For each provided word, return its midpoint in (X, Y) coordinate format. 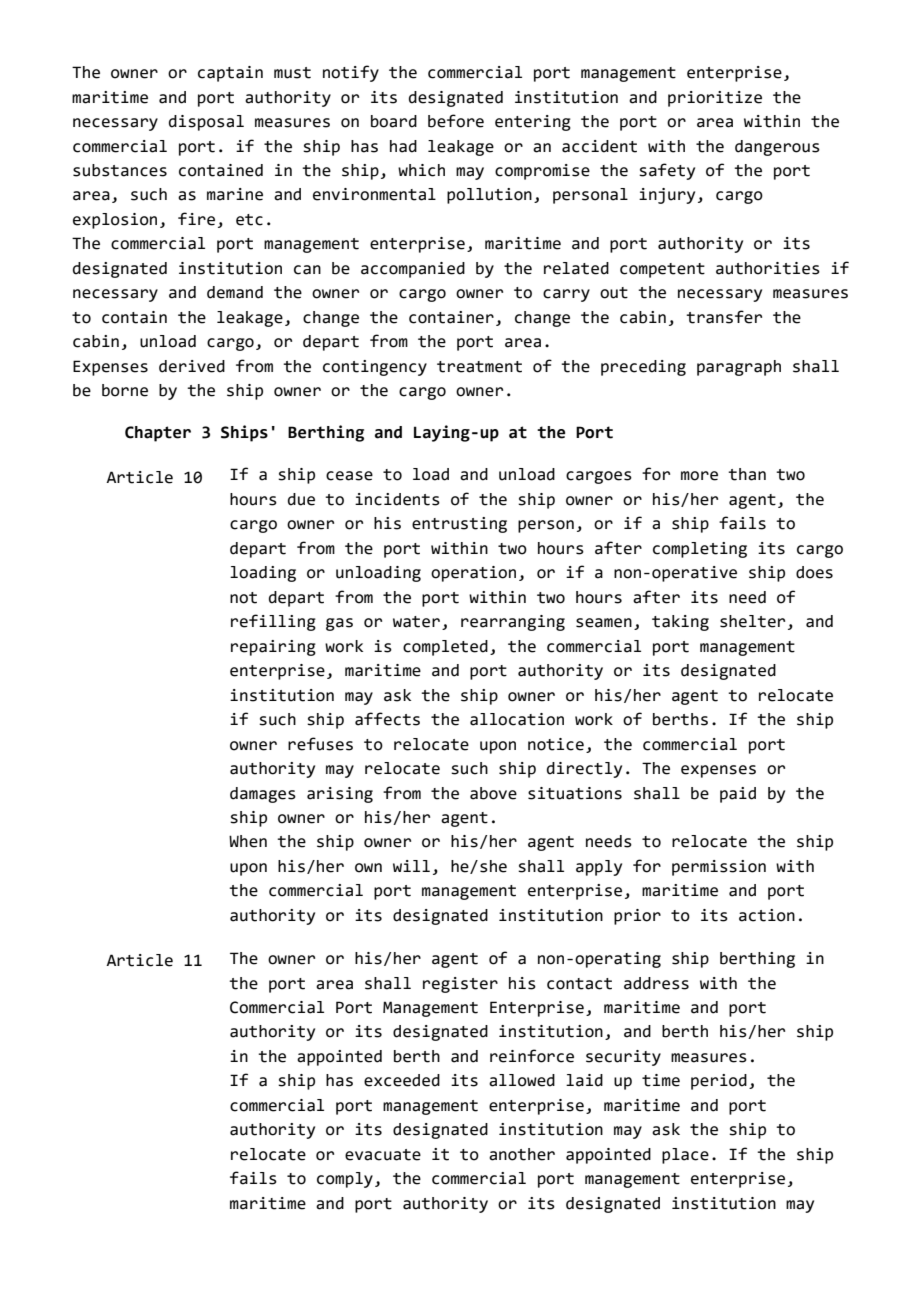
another (522, 1154)
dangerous (777, 148)
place (685, 1156)
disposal (206, 123)
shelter (752, 621)
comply (345, 1180)
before (456, 121)
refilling (273, 622)
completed (445, 648)
